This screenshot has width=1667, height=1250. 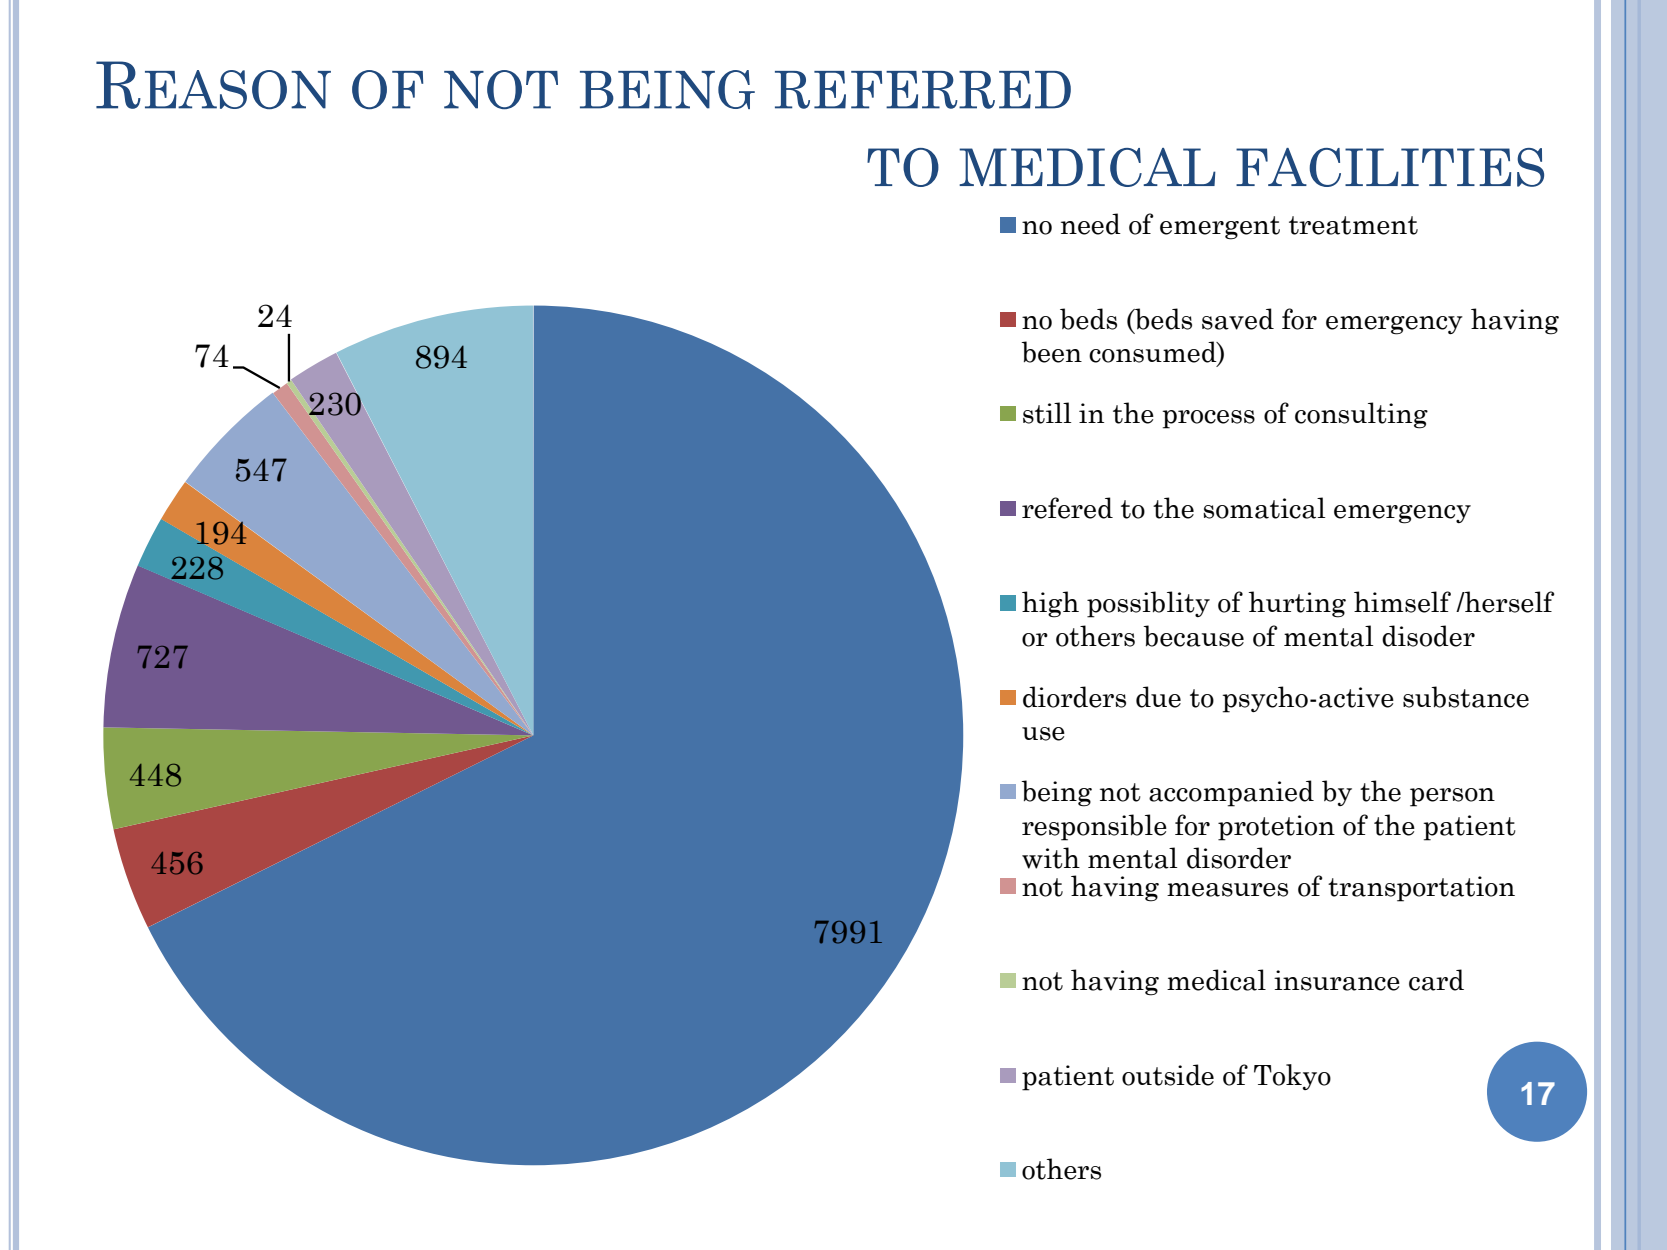 What do you see at coordinates (1050, 604) in the screenshot?
I see `high` at bounding box center [1050, 604].
